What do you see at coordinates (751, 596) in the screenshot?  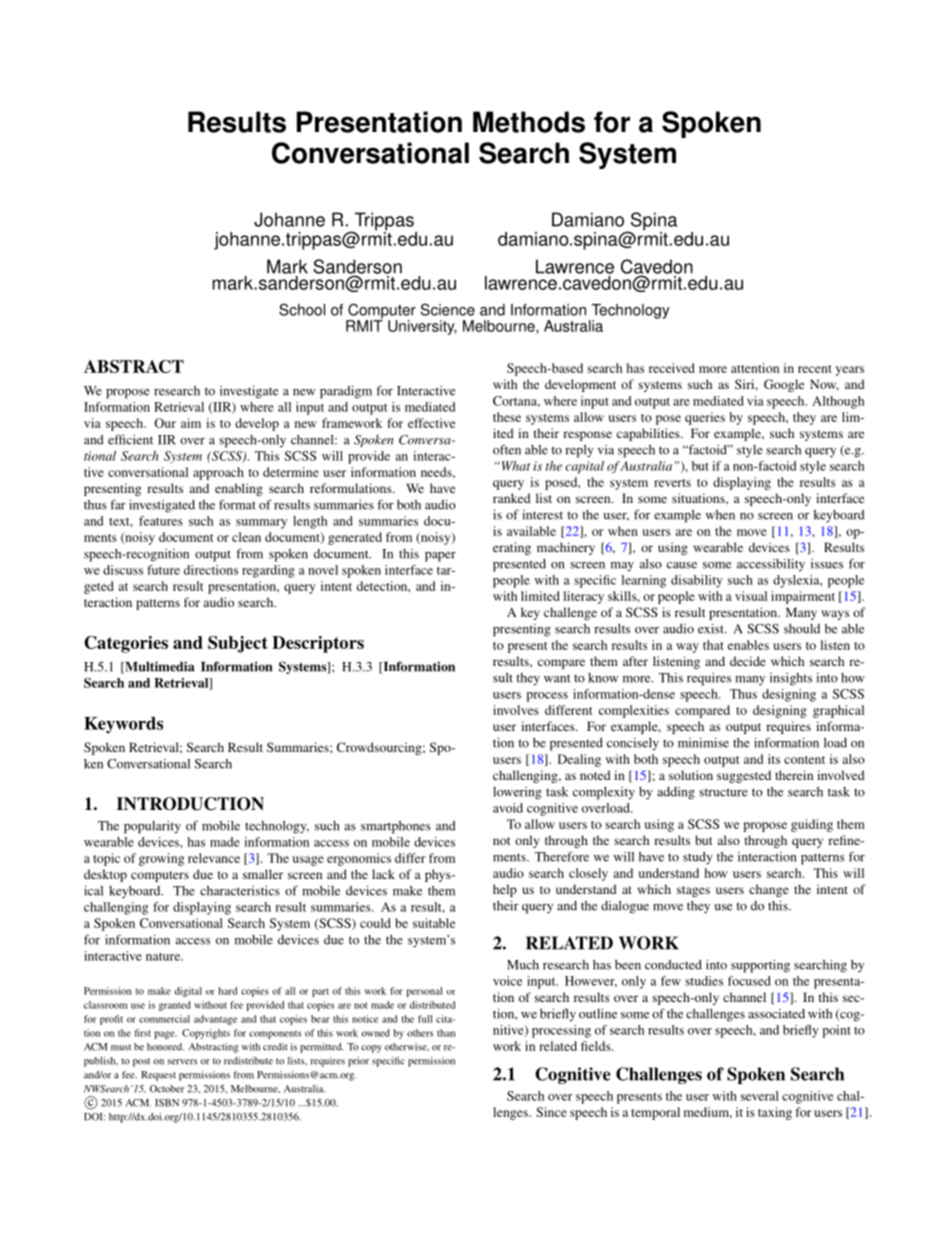 I see `visual` at bounding box center [751, 596].
